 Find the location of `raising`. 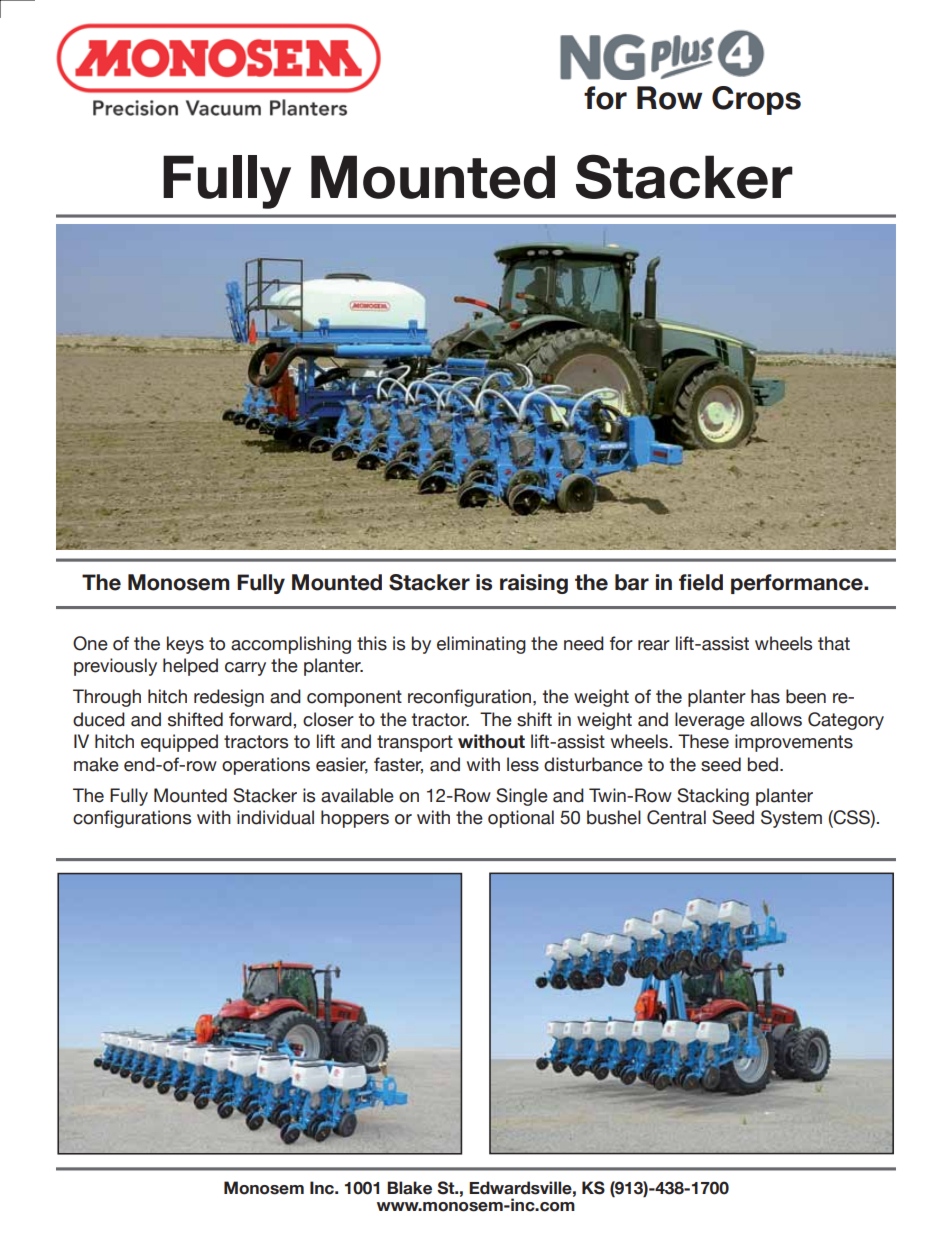

raising is located at coordinates (534, 584).
